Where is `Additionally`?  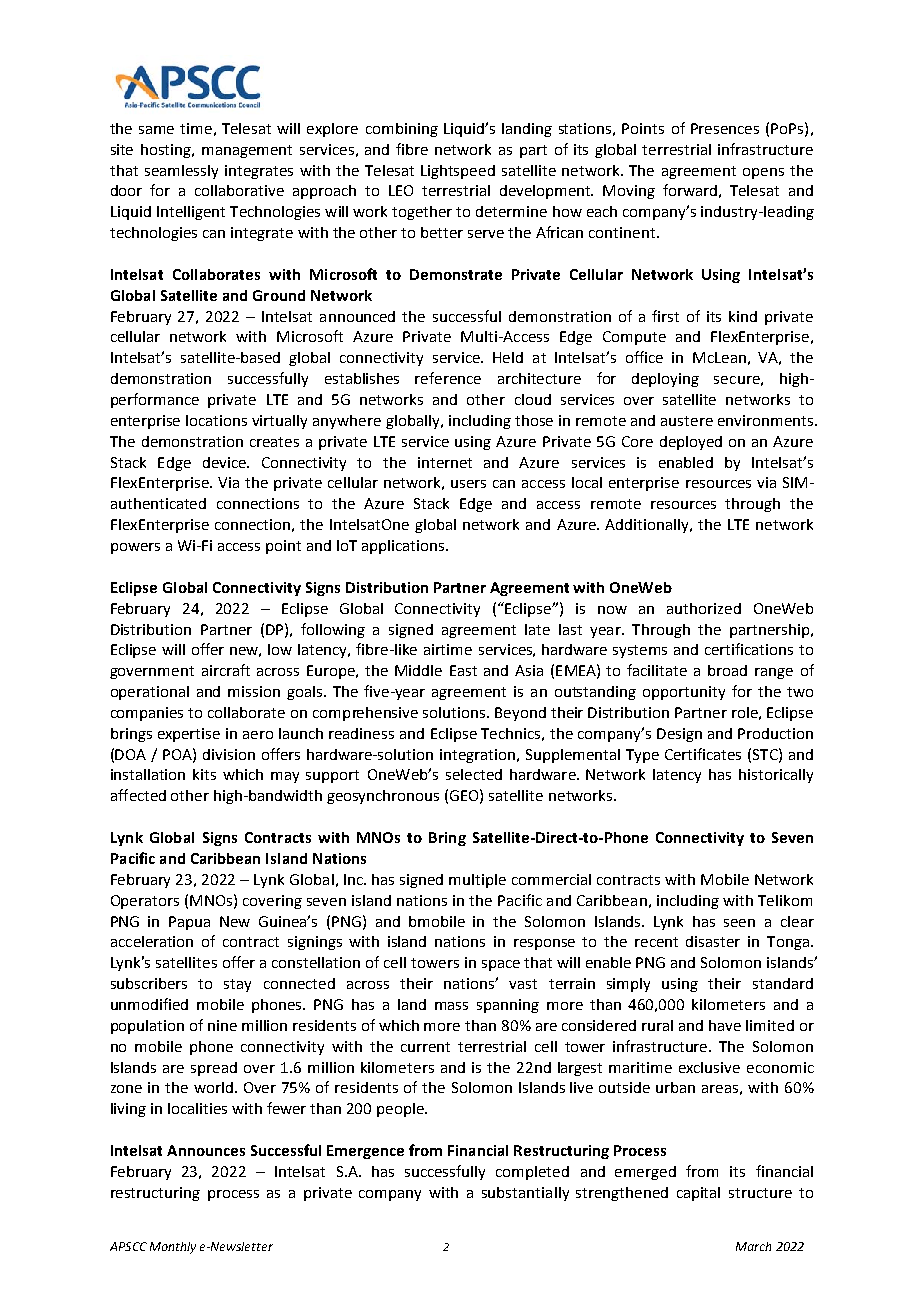
Additionally is located at coordinates (648, 526).
